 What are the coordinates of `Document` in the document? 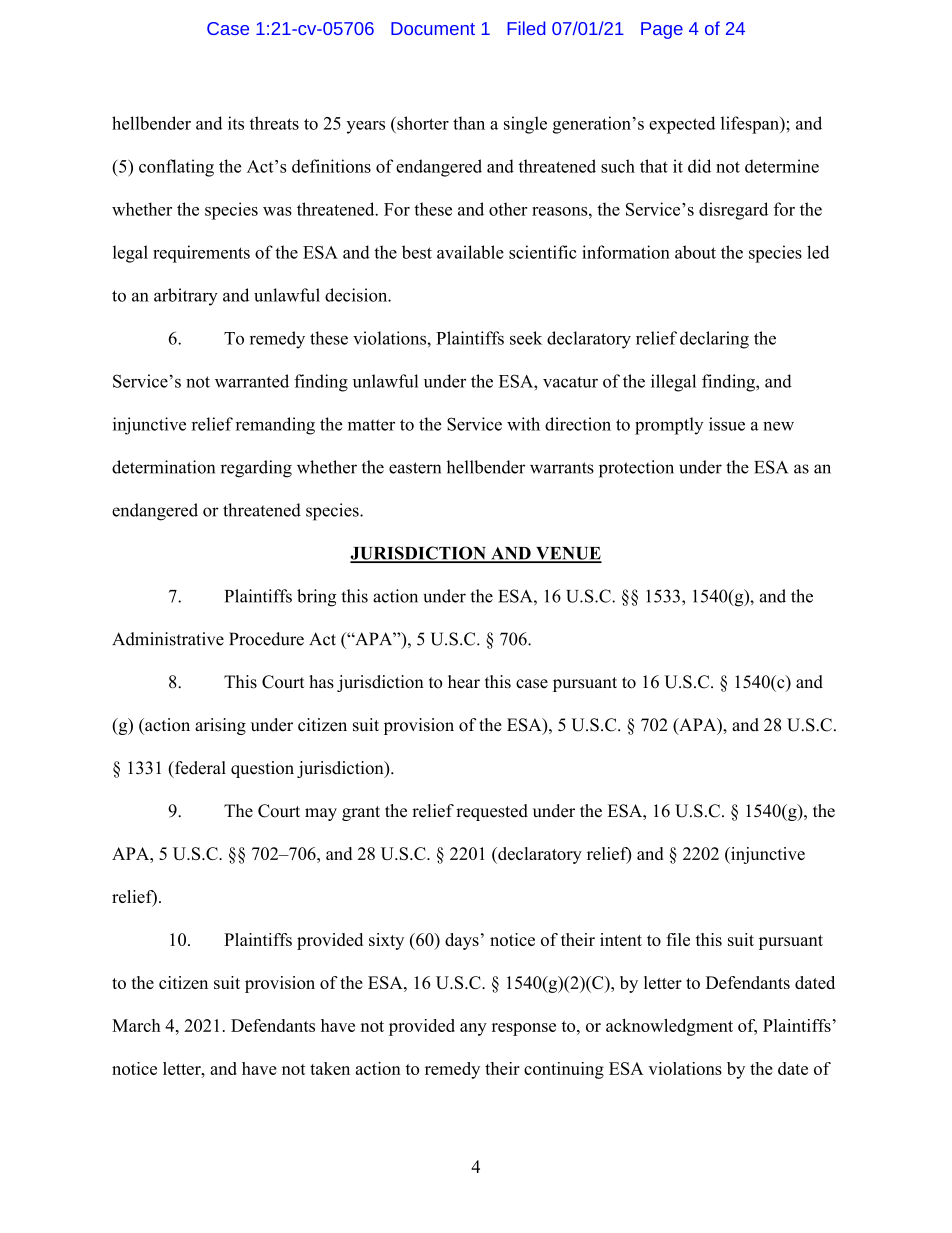 It's located at (433, 28).
